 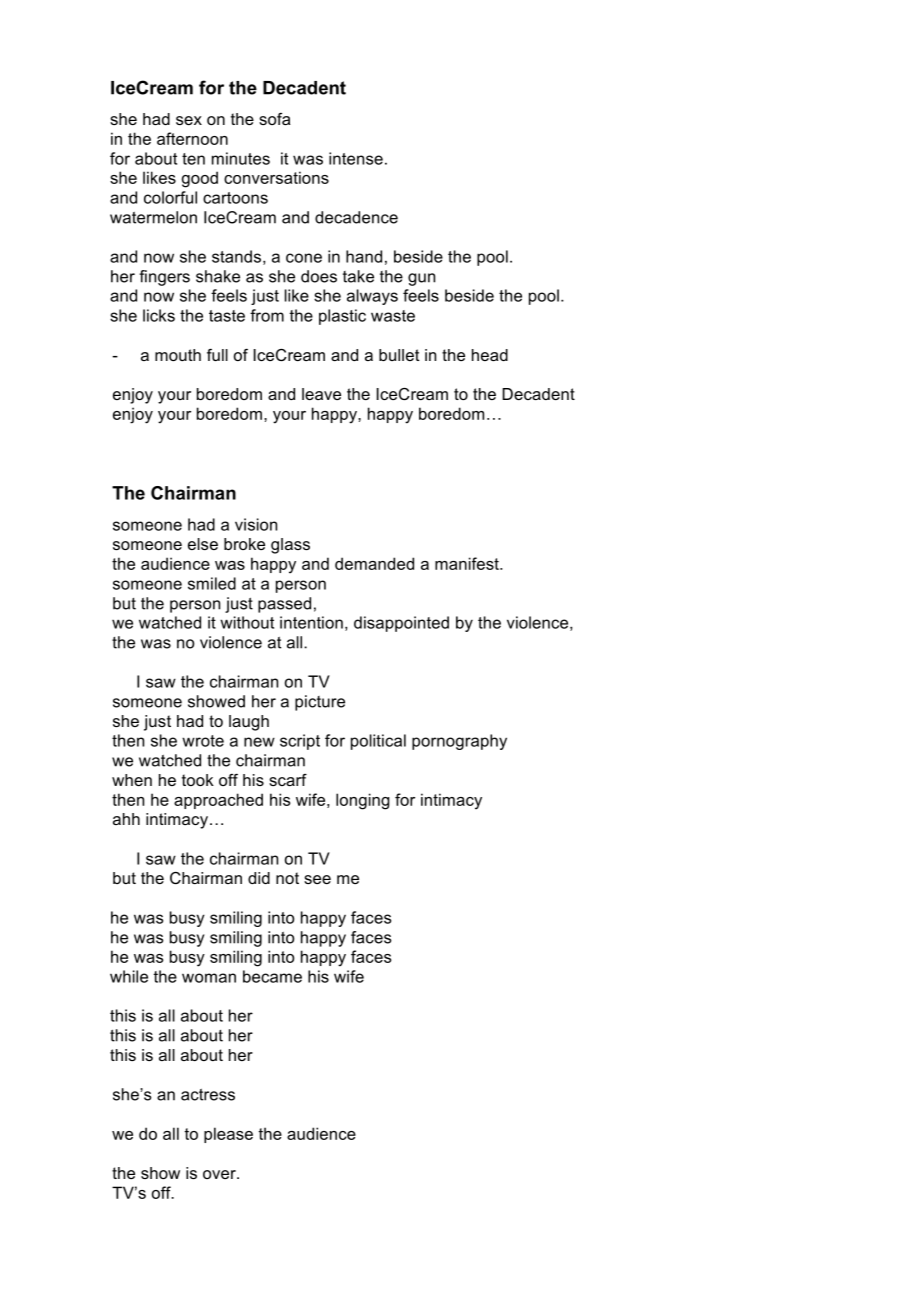 What do you see at coordinates (276, 177) in the screenshot?
I see `conversations` at bounding box center [276, 177].
